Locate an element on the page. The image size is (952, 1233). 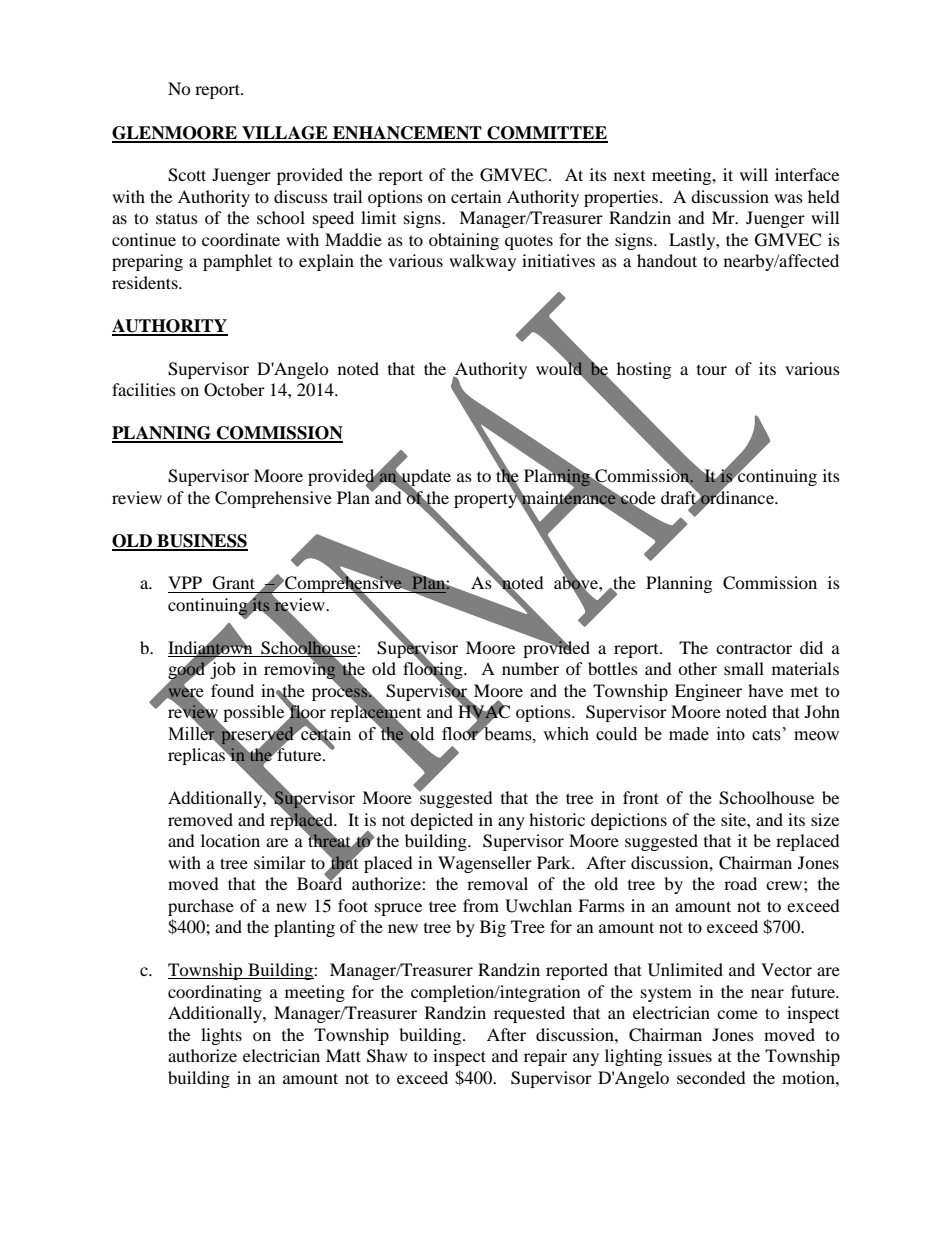
lights is located at coordinates (221, 1036).
